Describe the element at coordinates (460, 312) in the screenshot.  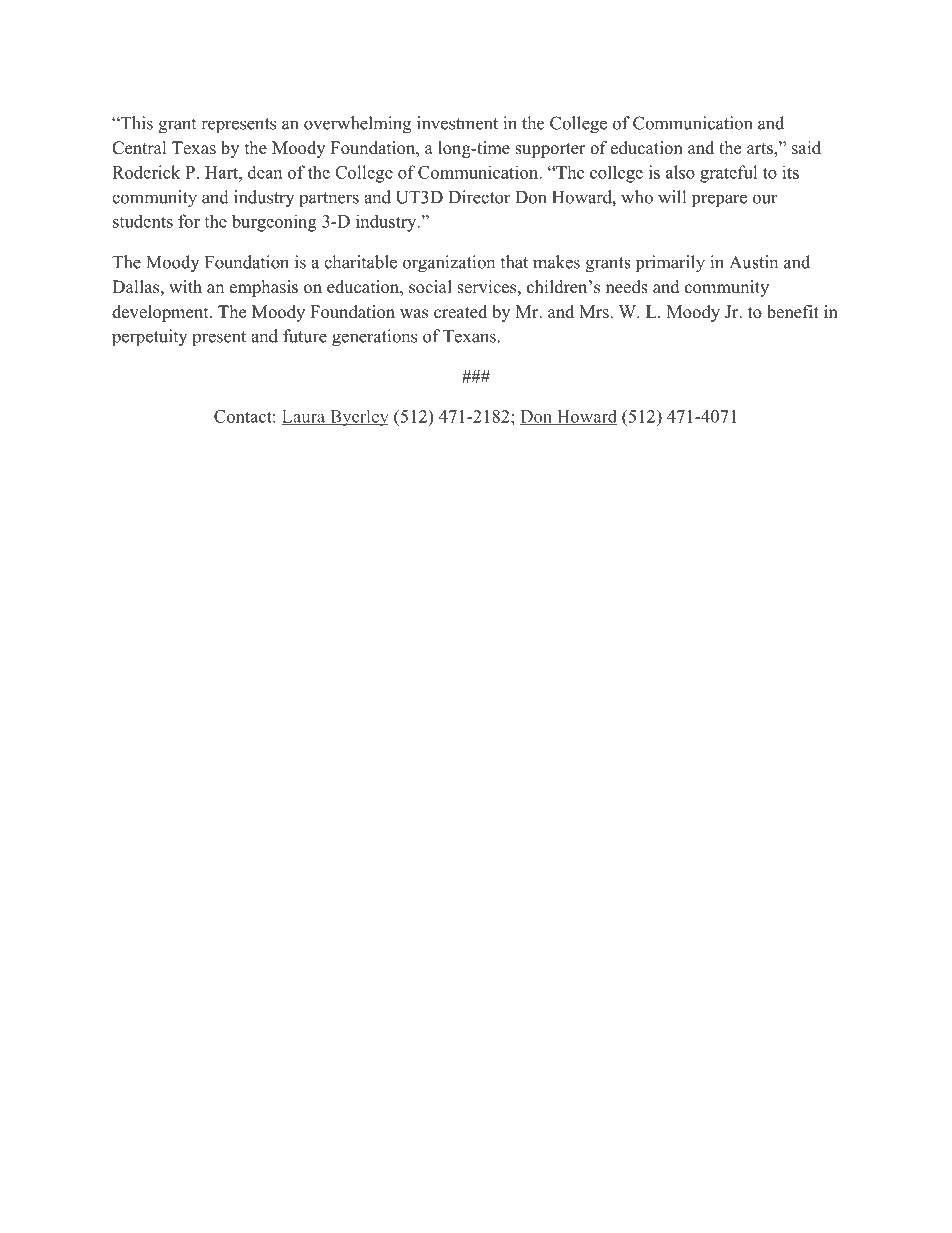
I see `created` at that location.
